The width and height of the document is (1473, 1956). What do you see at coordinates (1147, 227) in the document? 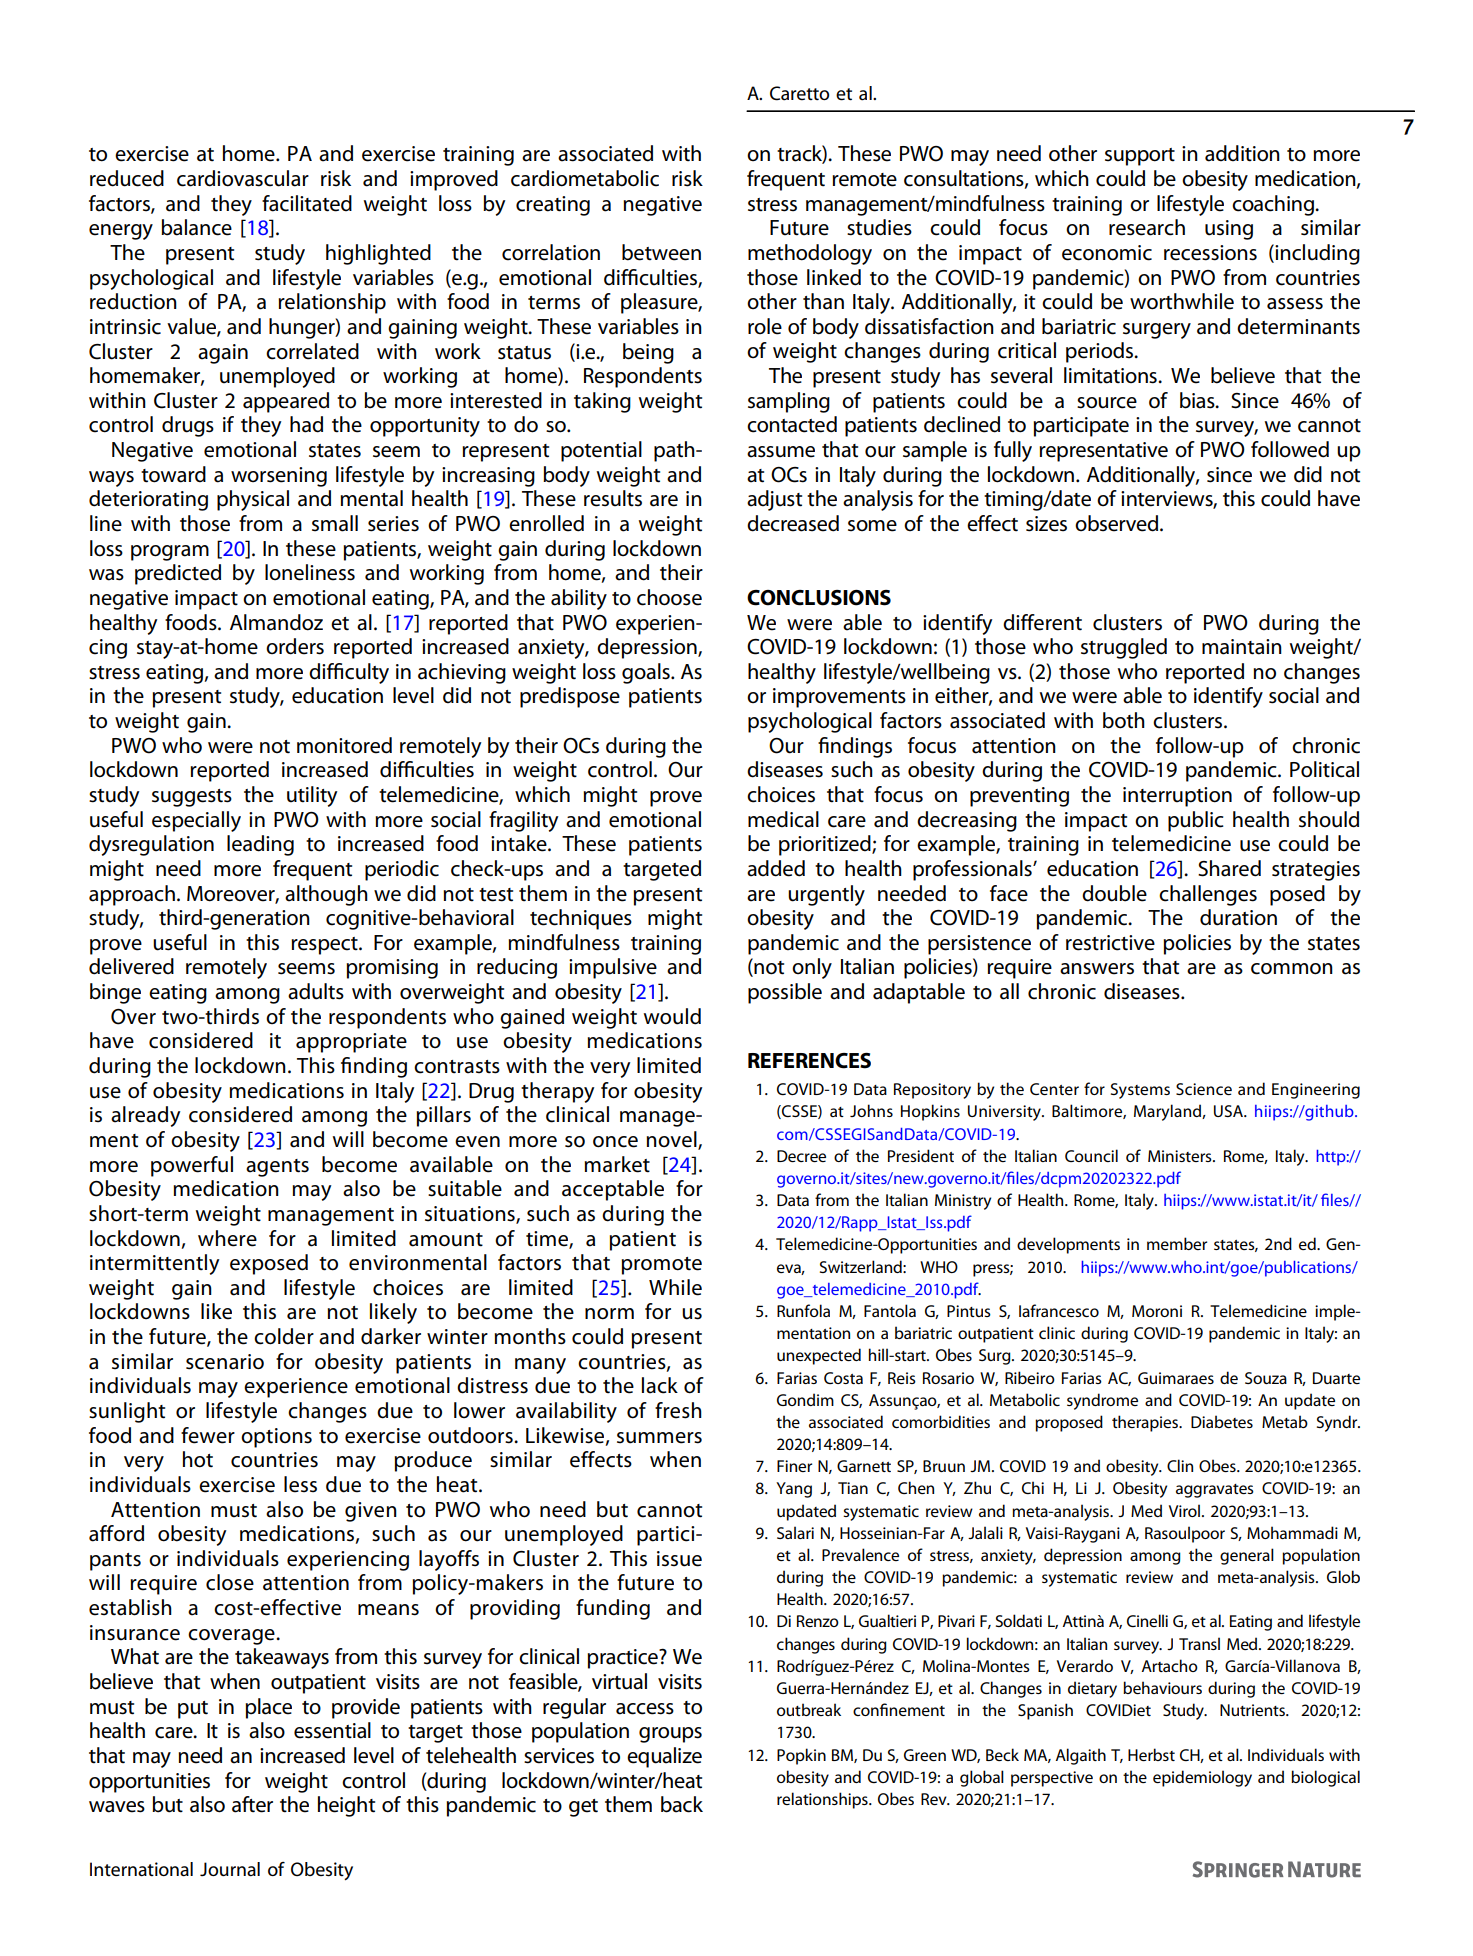
I see `research` at bounding box center [1147, 227].
